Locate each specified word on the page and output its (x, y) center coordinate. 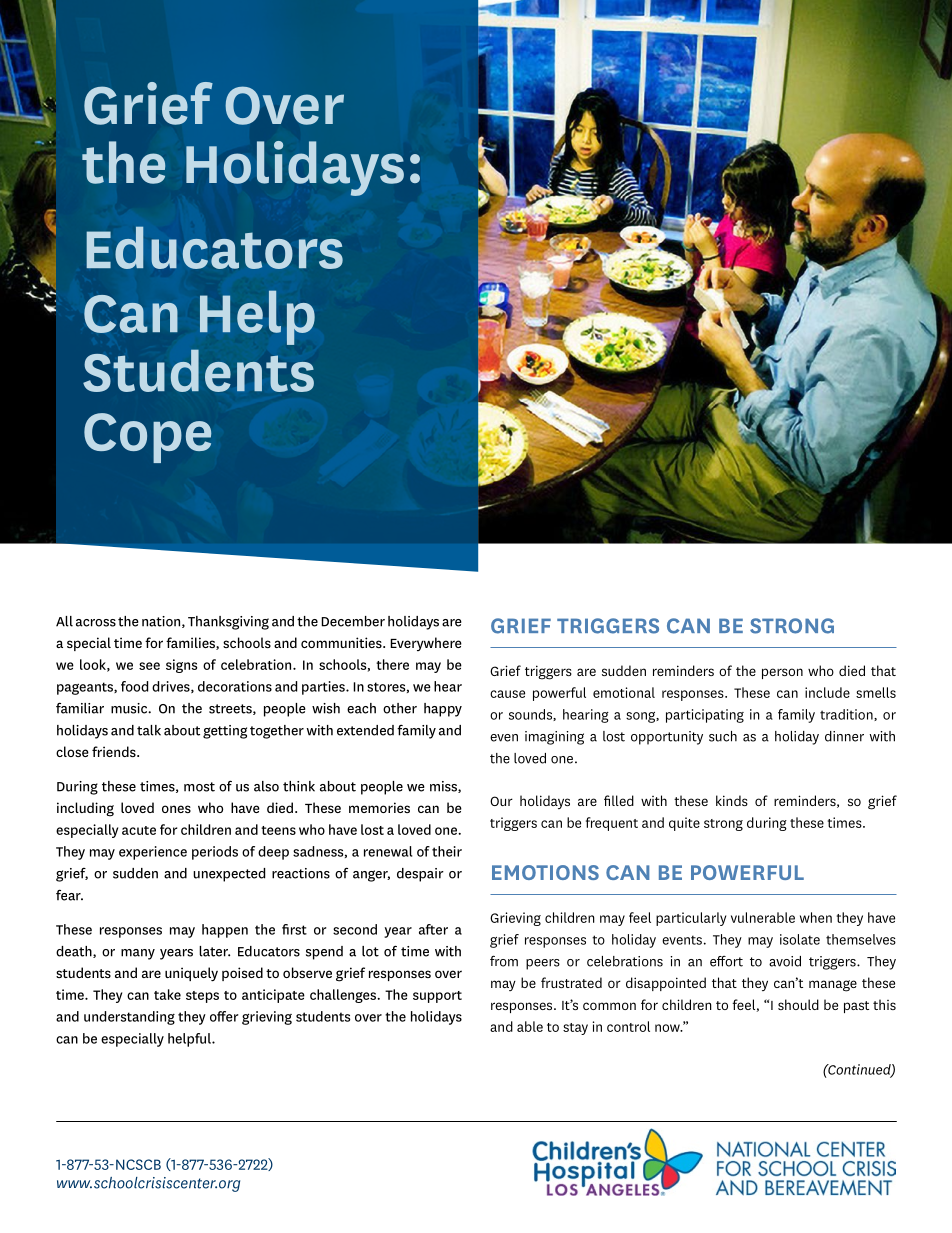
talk (149, 730)
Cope (148, 438)
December (353, 621)
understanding (129, 1018)
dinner (844, 736)
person (782, 673)
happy (443, 710)
